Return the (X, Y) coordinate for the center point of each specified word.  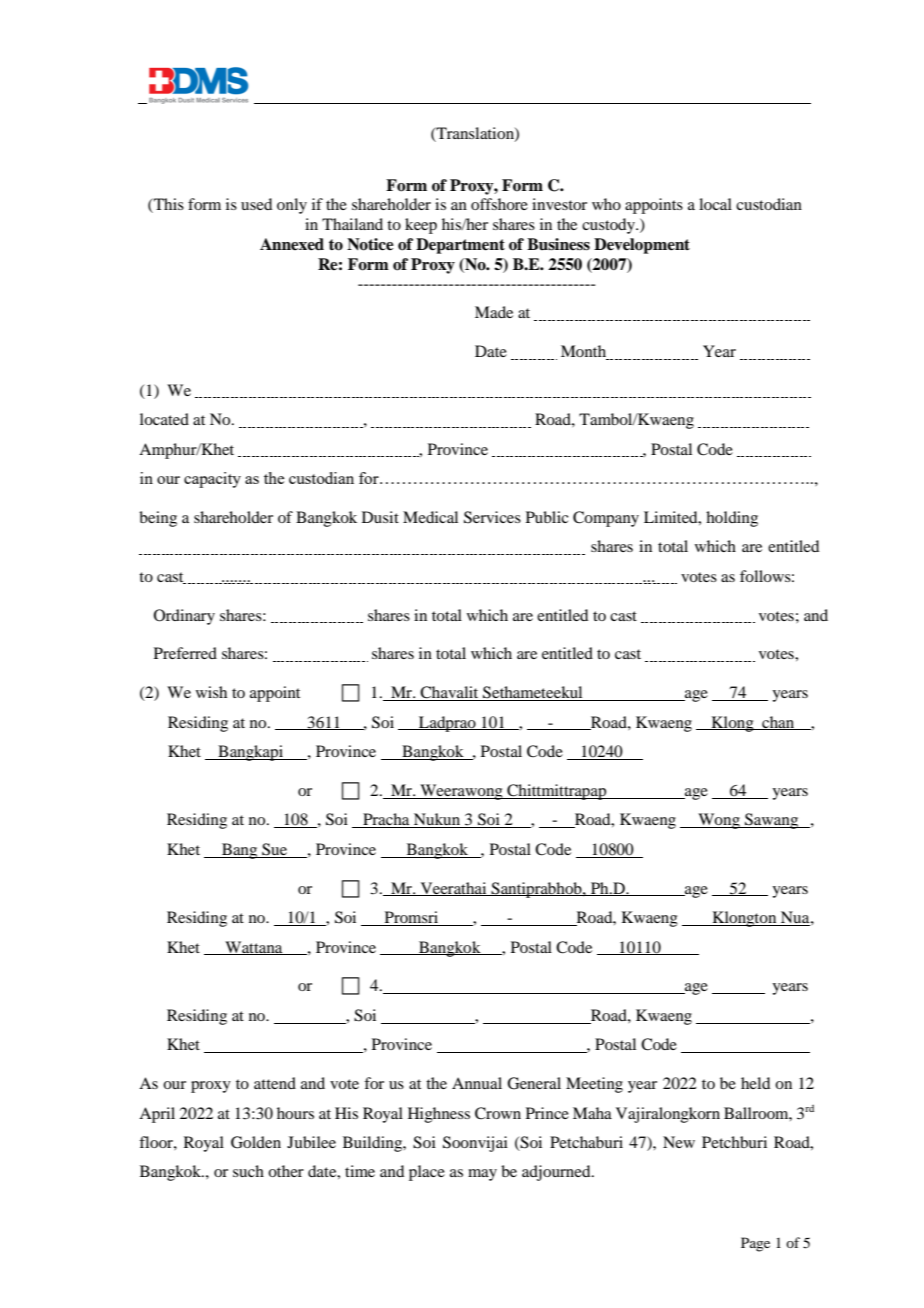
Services (492, 517)
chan (778, 723)
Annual (477, 1083)
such (248, 1171)
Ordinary (184, 617)
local (715, 204)
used (256, 204)
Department (460, 246)
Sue (274, 849)
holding (732, 519)
